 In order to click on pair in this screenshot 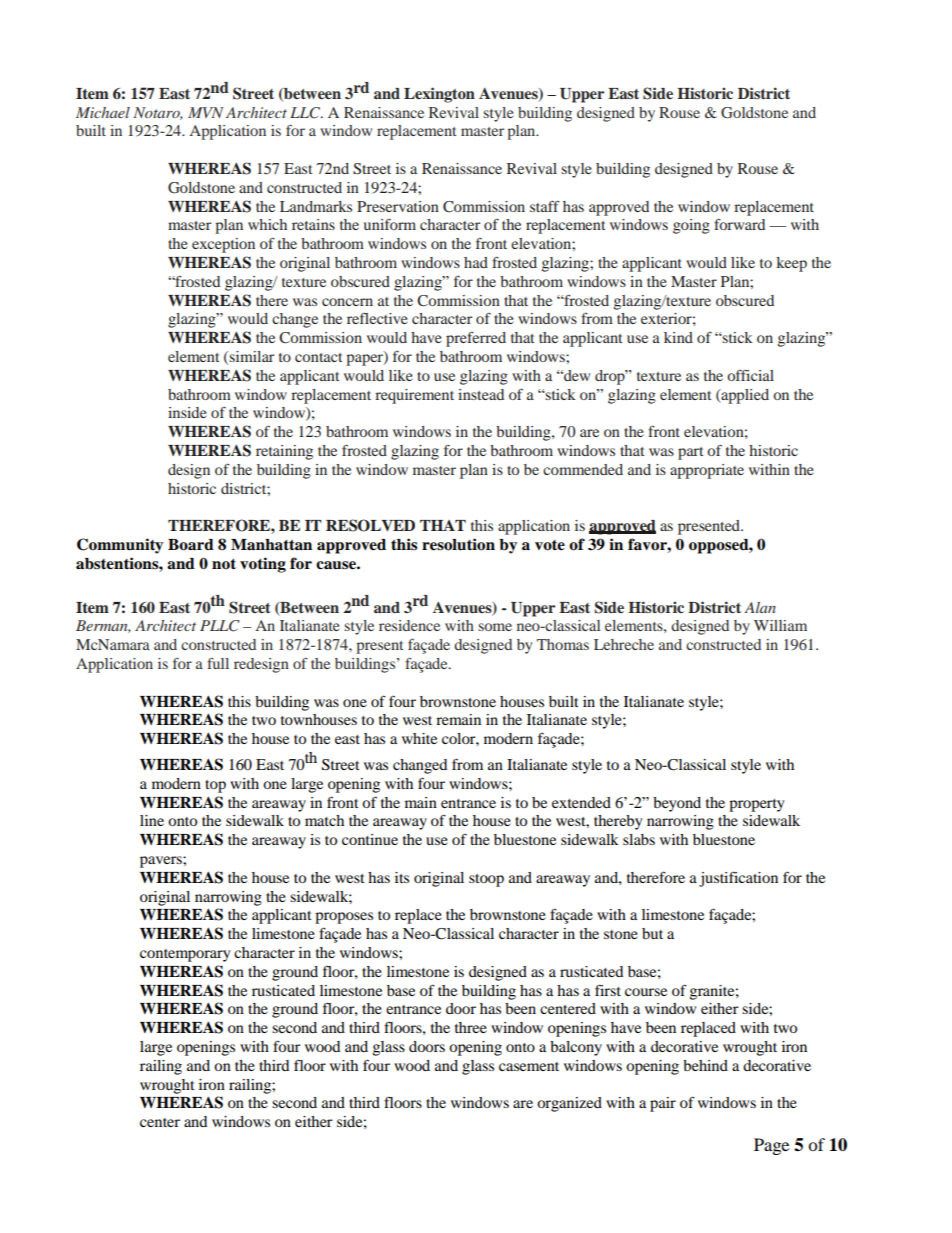, I will do `click(663, 1104)`.
